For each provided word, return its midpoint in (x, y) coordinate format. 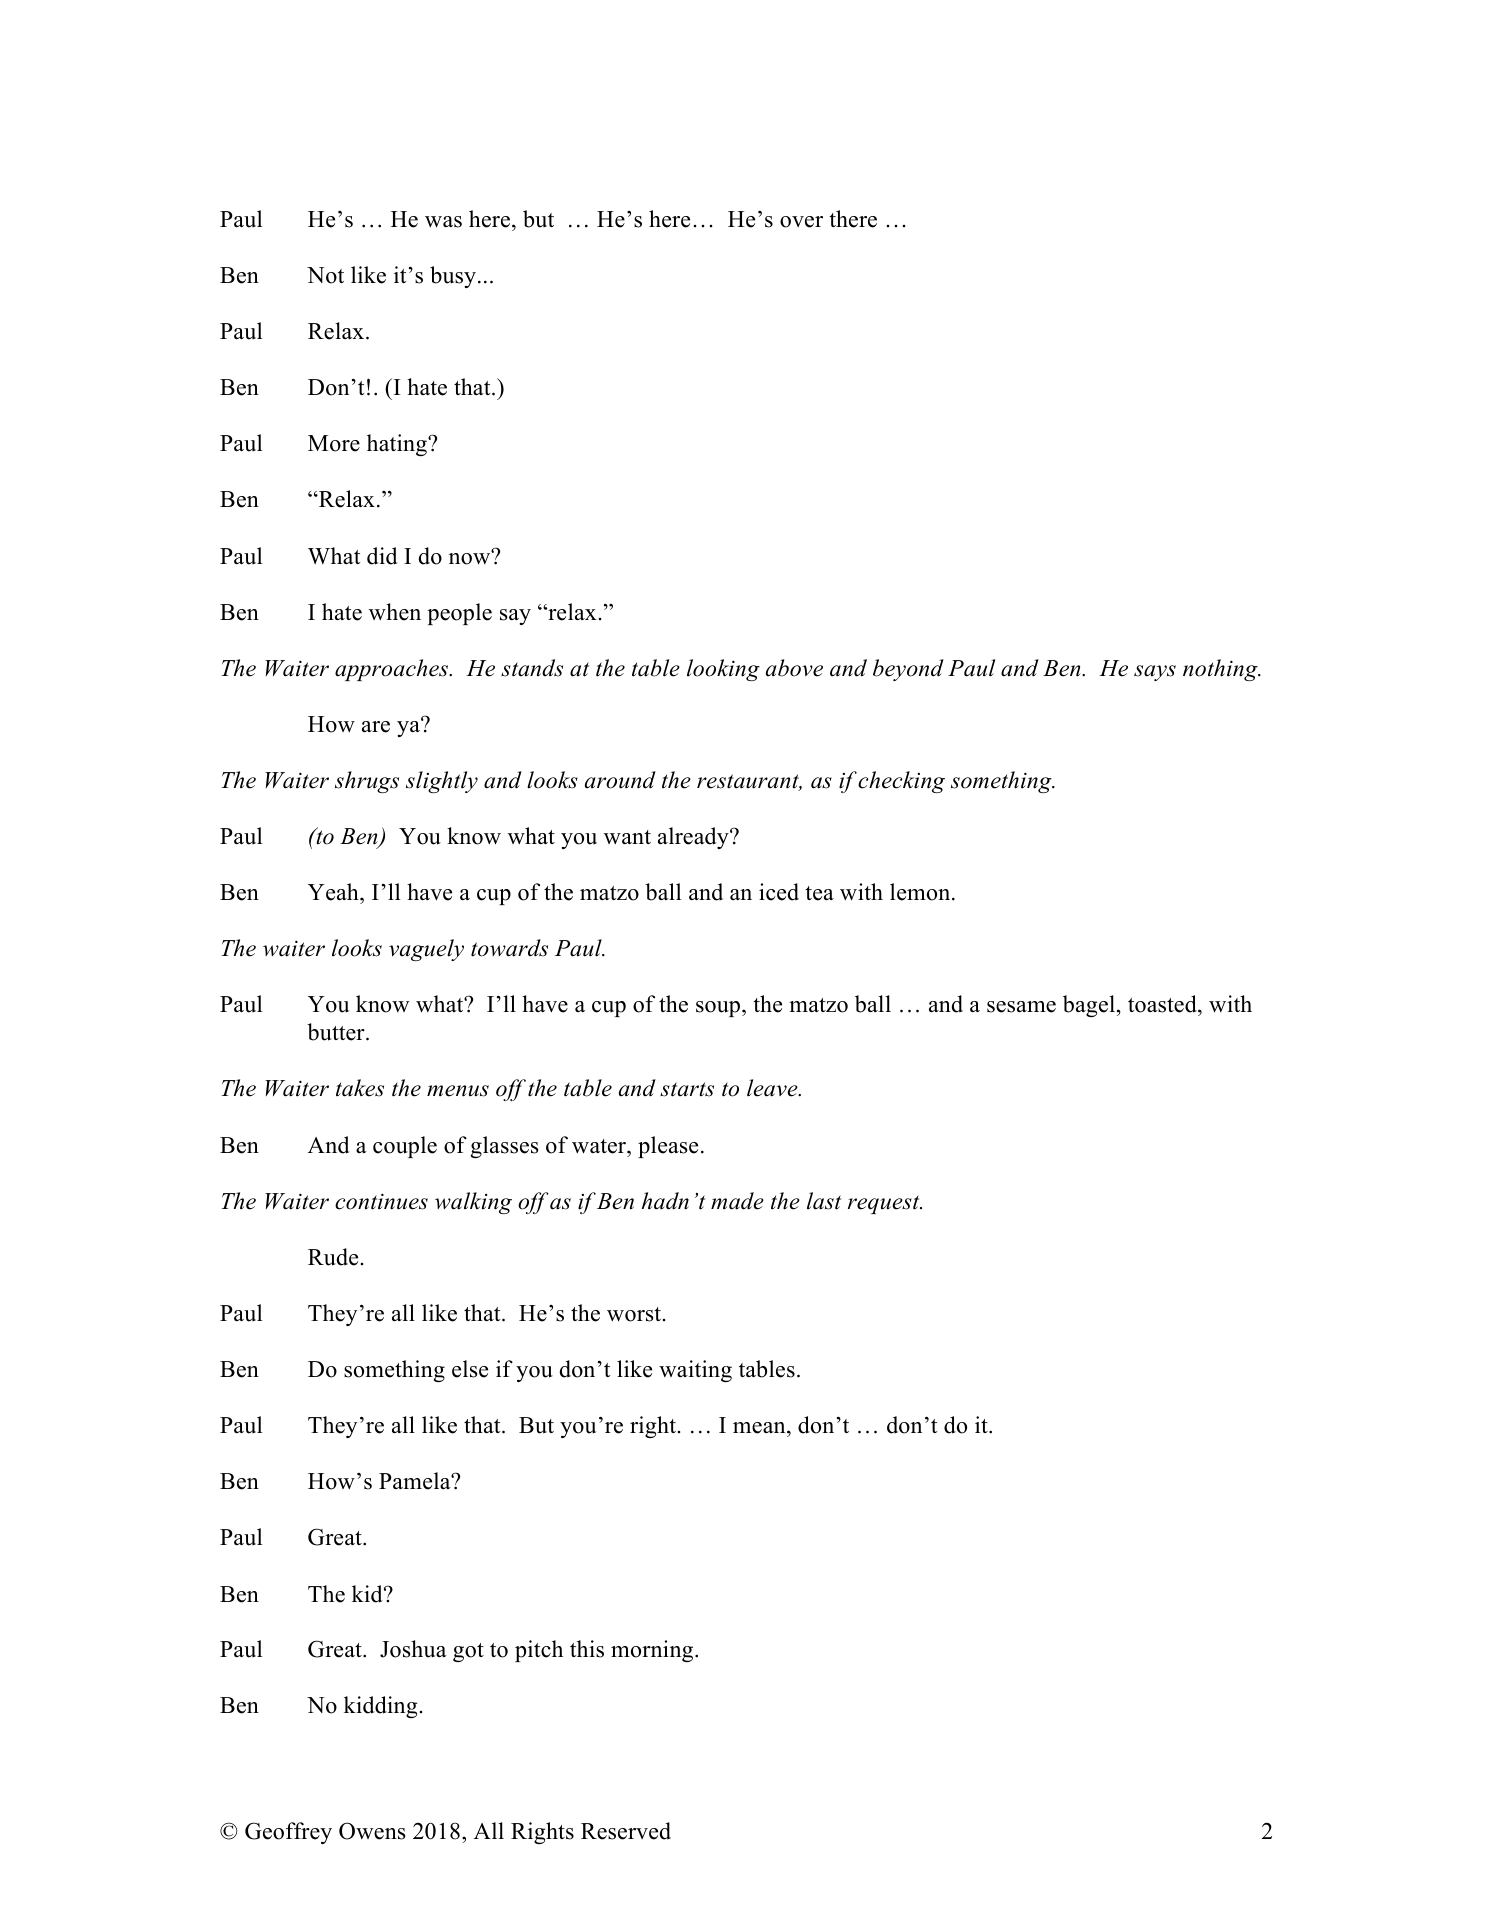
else (470, 1369)
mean (760, 1428)
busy (454, 277)
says (1155, 673)
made (737, 1201)
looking (723, 670)
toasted (1163, 1004)
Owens (372, 1831)
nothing (1221, 670)
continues (381, 1201)
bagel (1090, 1006)
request (885, 1204)
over (801, 222)
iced (779, 892)
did (382, 556)
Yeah (334, 892)
